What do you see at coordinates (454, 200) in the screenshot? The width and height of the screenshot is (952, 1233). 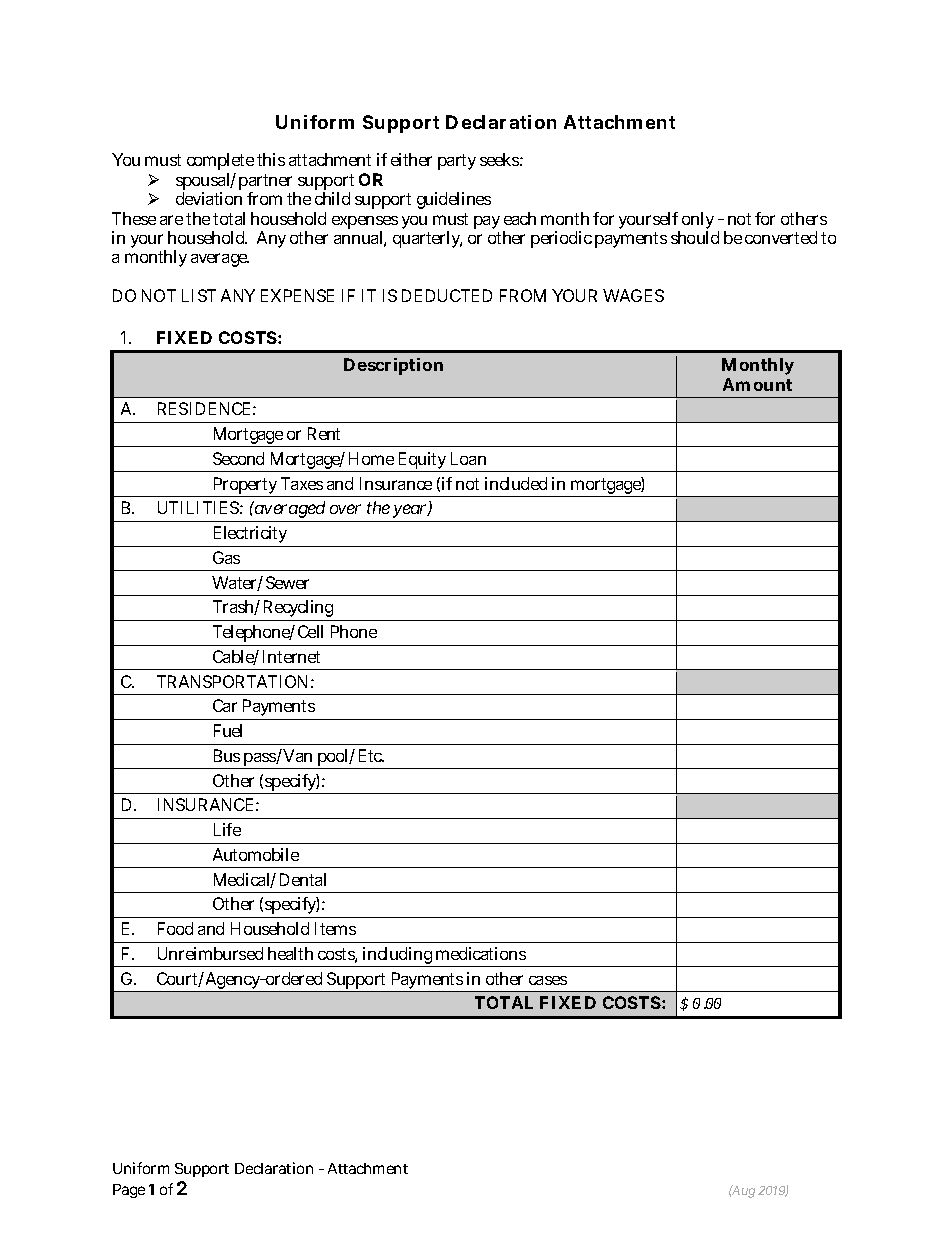 I see `guidelines` at bounding box center [454, 200].
